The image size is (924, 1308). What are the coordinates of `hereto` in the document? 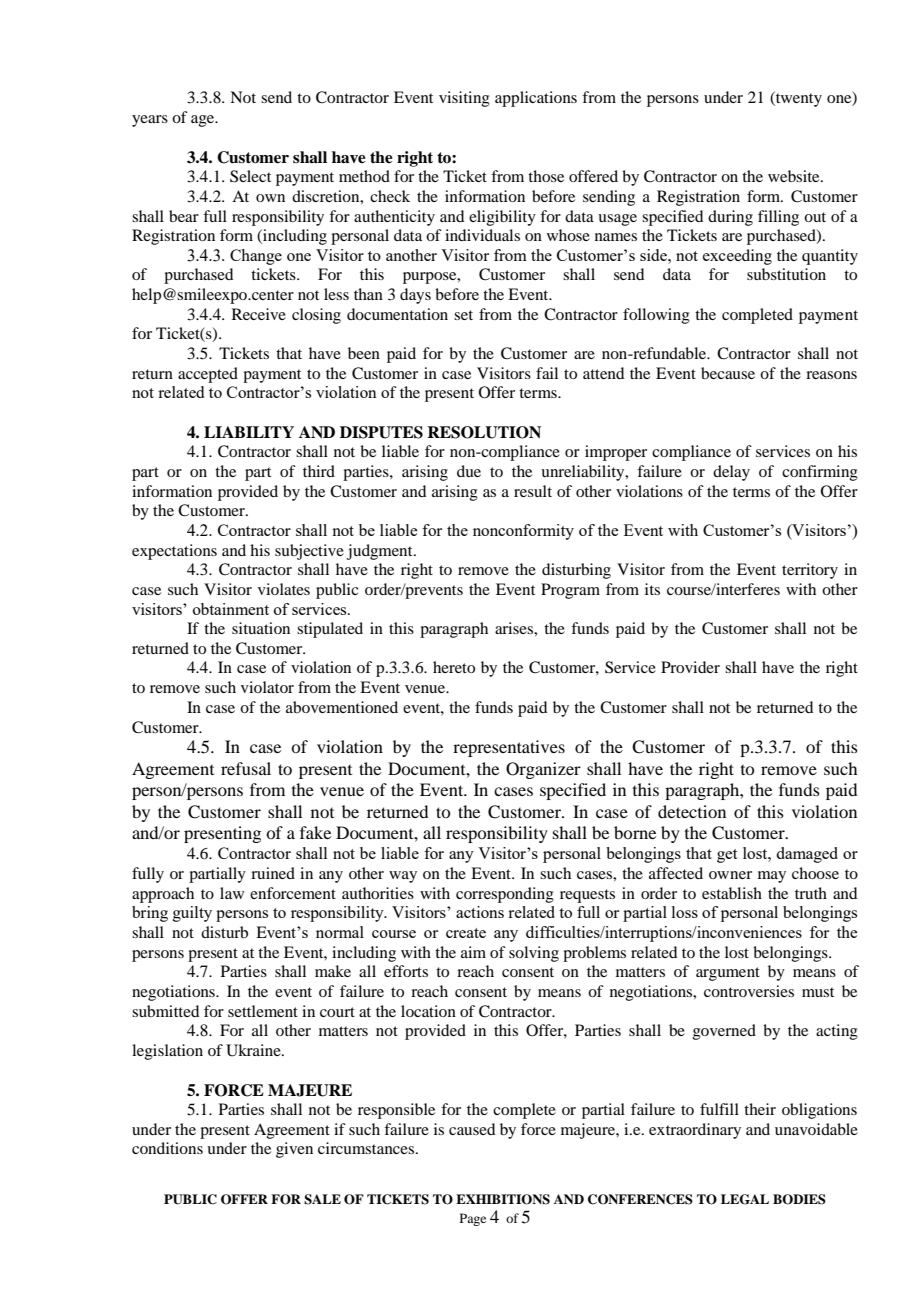 It's located at (454, 667).
